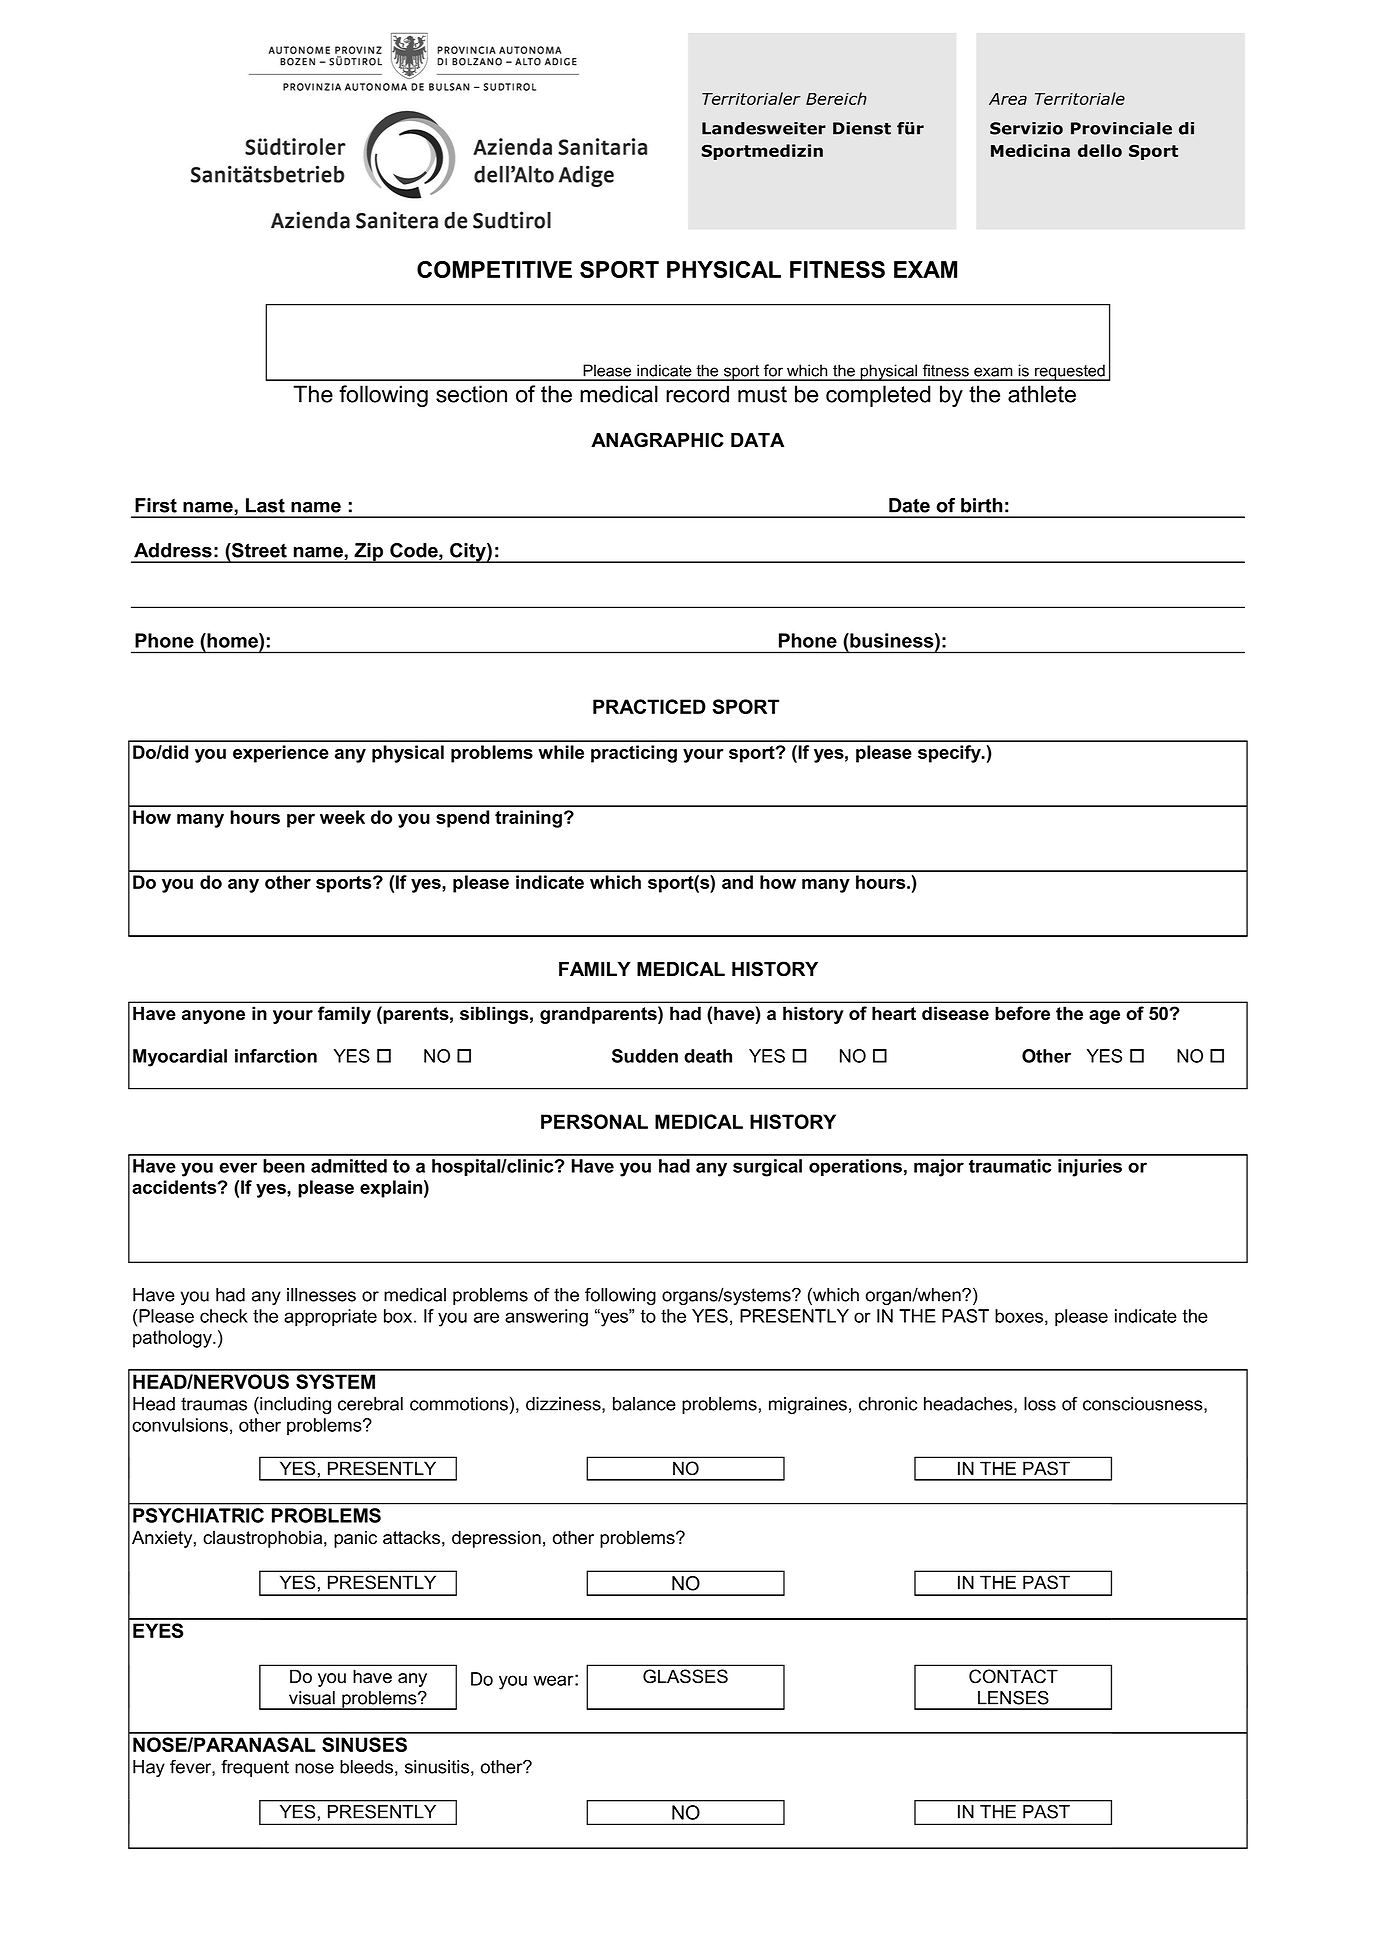  I want to click on record, so click(697, 394).
